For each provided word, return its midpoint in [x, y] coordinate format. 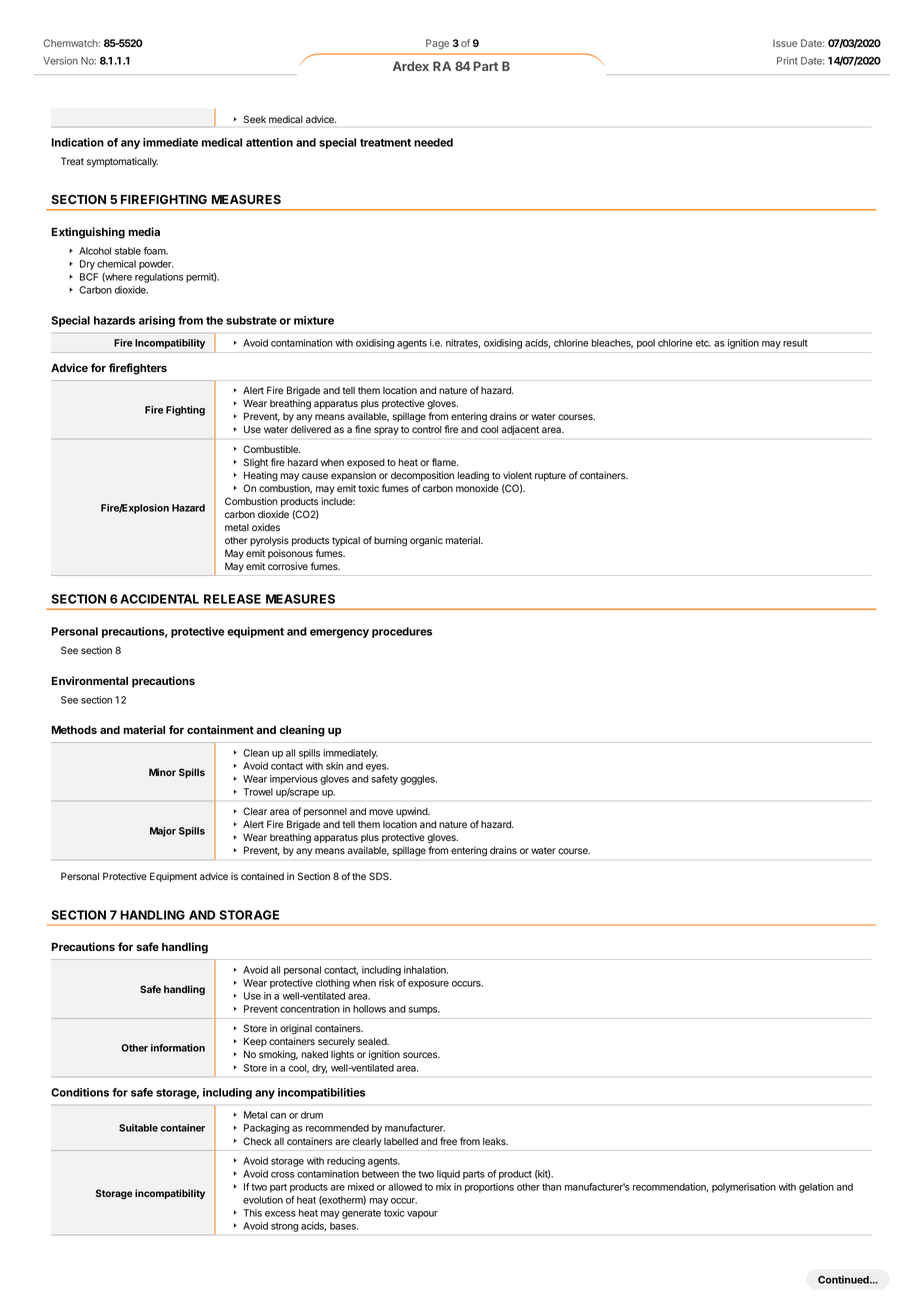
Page [437, 44]
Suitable [138, 1128]
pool [646, 344]
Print [787, 61]
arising [157, 321]
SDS [380, 876]
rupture [550, 476]
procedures [402, 632]
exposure [428, 985]
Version [60, 61]
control [427, 429]
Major [163, 832]
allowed [405, 1187]
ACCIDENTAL [159, 599]
